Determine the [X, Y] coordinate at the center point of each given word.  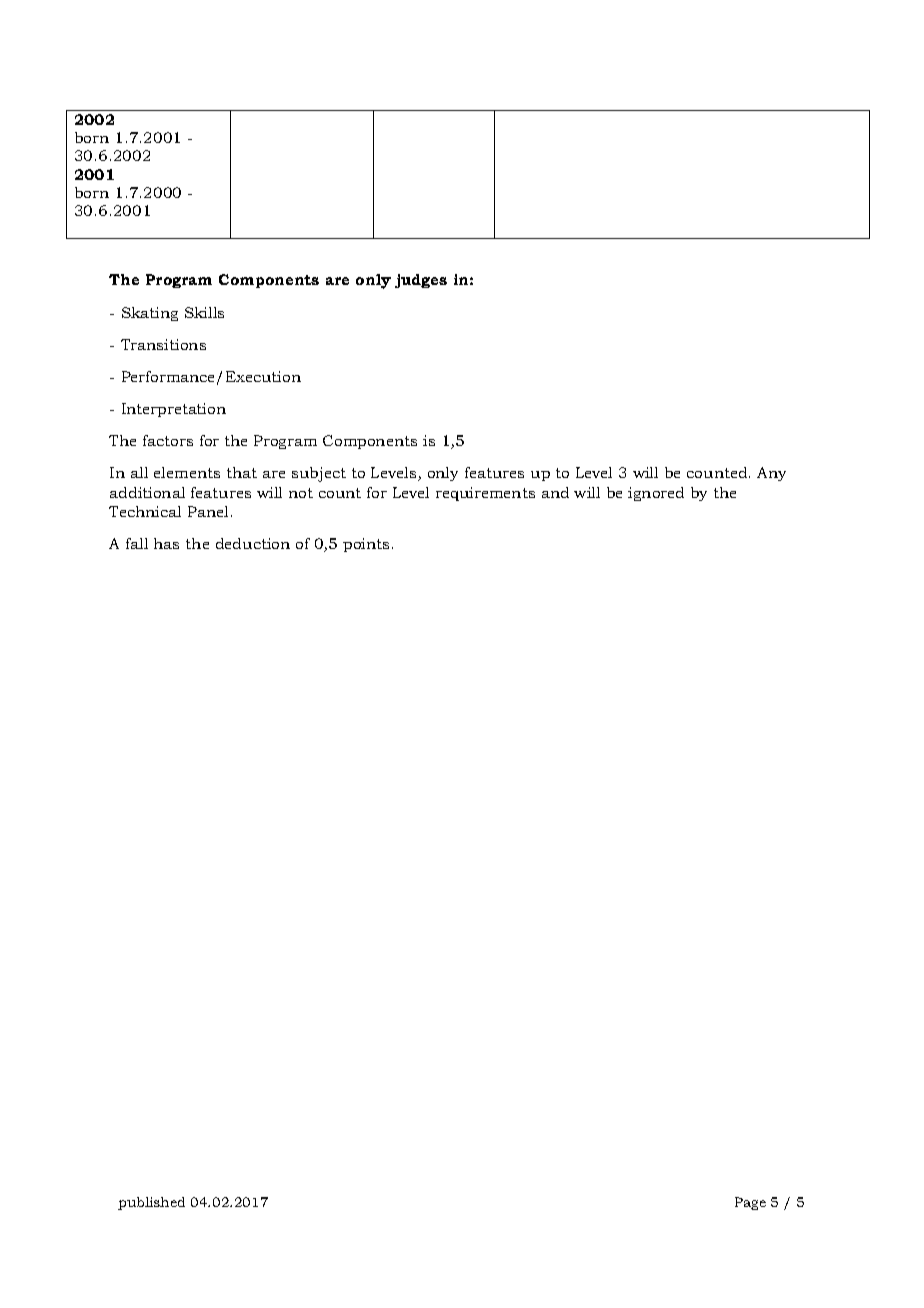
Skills [204, 312]
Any [771, 474]
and [555, 492]
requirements [485, 494]
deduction [253, 543]
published [151, 1203]
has [166, 543]
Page [750, 1203]
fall [137, 543]
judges [421, 281]
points [366, 545]
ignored [656, 494]
